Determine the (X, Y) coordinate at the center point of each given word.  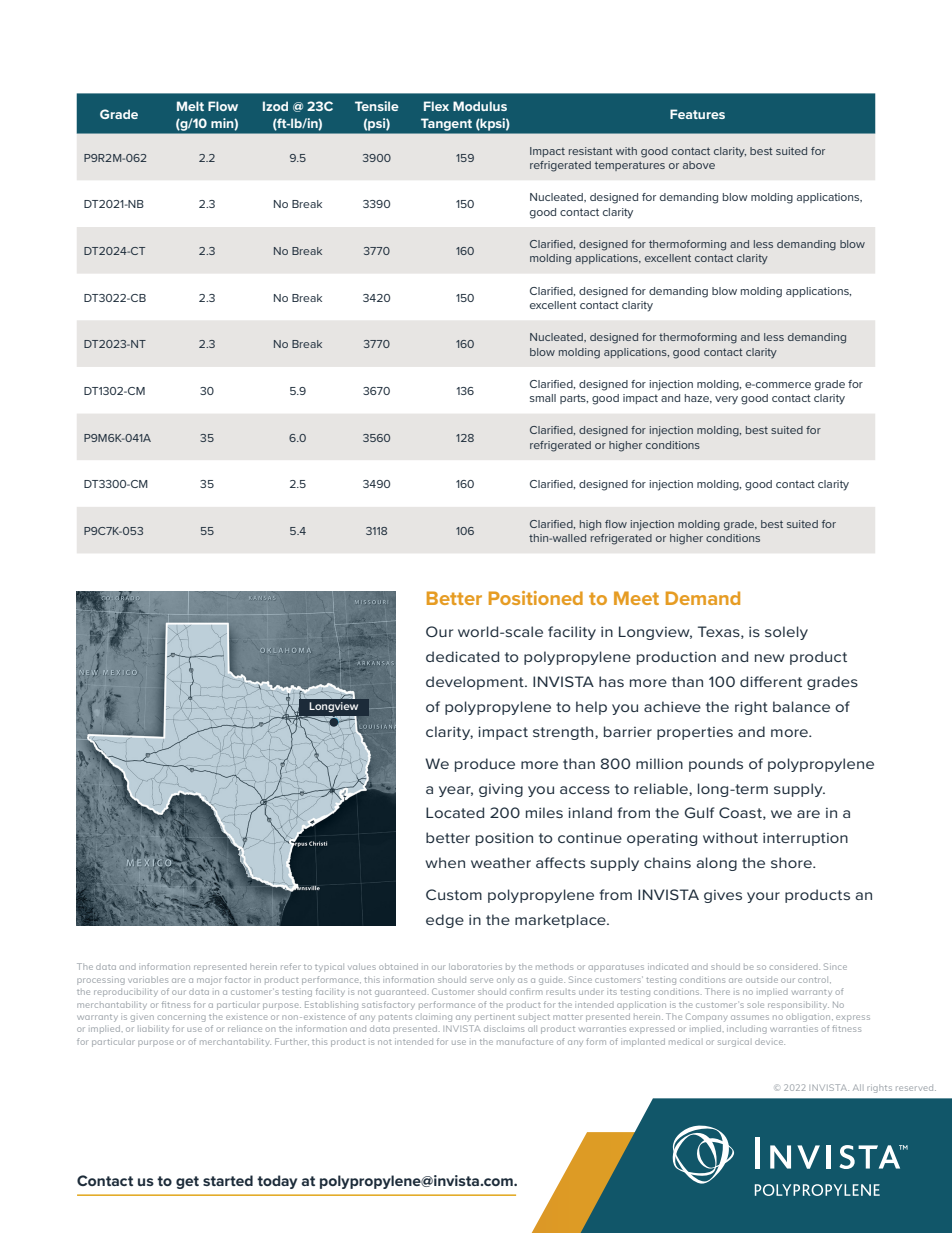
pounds (716, 765)
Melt (190, 106)
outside (762, 980)
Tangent (446, 125)
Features (697, 114)
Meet (636, 598)
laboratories (475, 966)
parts (574, 399)
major (209, 981)
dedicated (462, 656)
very (726, 400)
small (543, 398)
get (187, 1182)
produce (485, 765)
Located (455, 812)
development (476, 683)
